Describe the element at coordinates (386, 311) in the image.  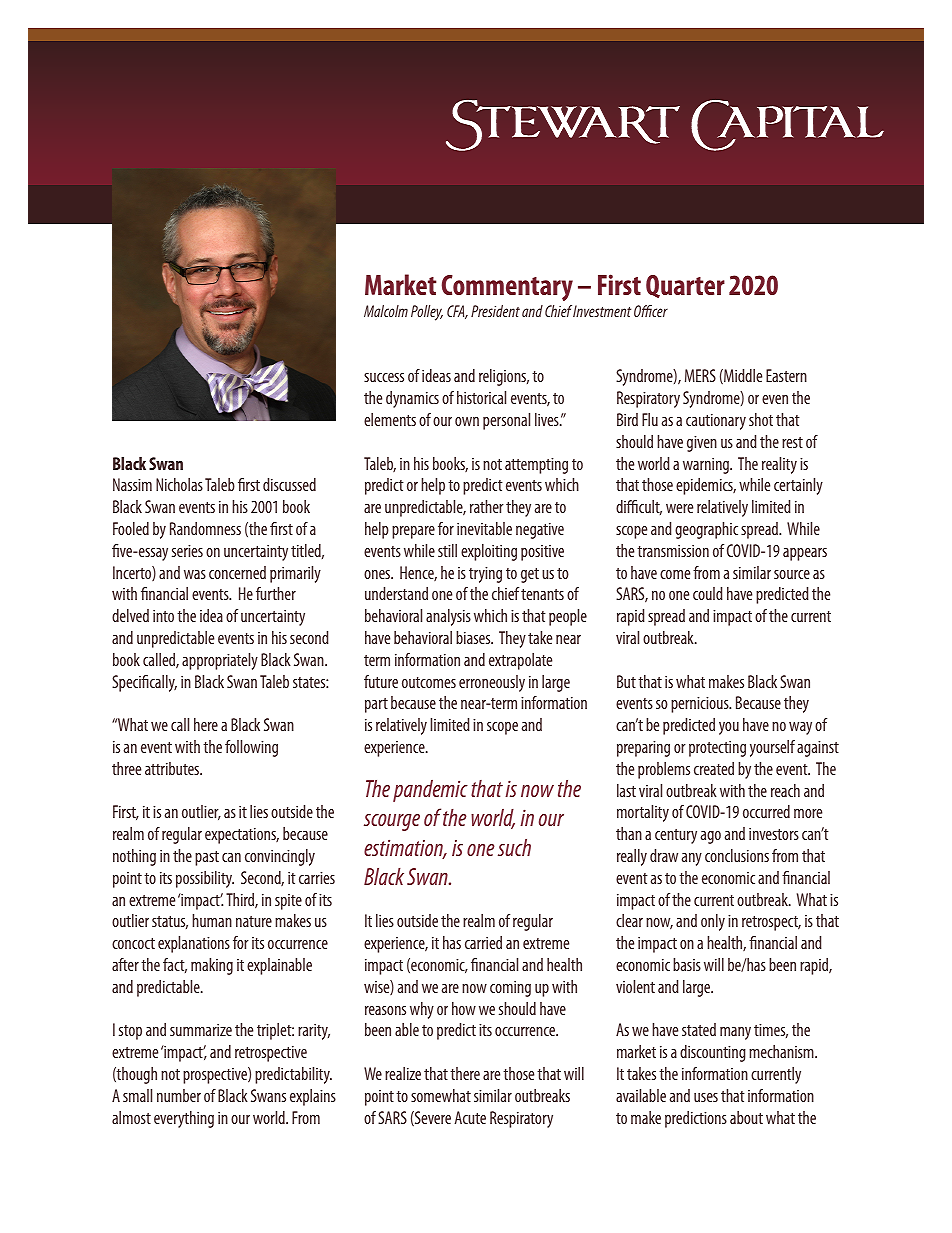
I see `Malcolm` at that location.
